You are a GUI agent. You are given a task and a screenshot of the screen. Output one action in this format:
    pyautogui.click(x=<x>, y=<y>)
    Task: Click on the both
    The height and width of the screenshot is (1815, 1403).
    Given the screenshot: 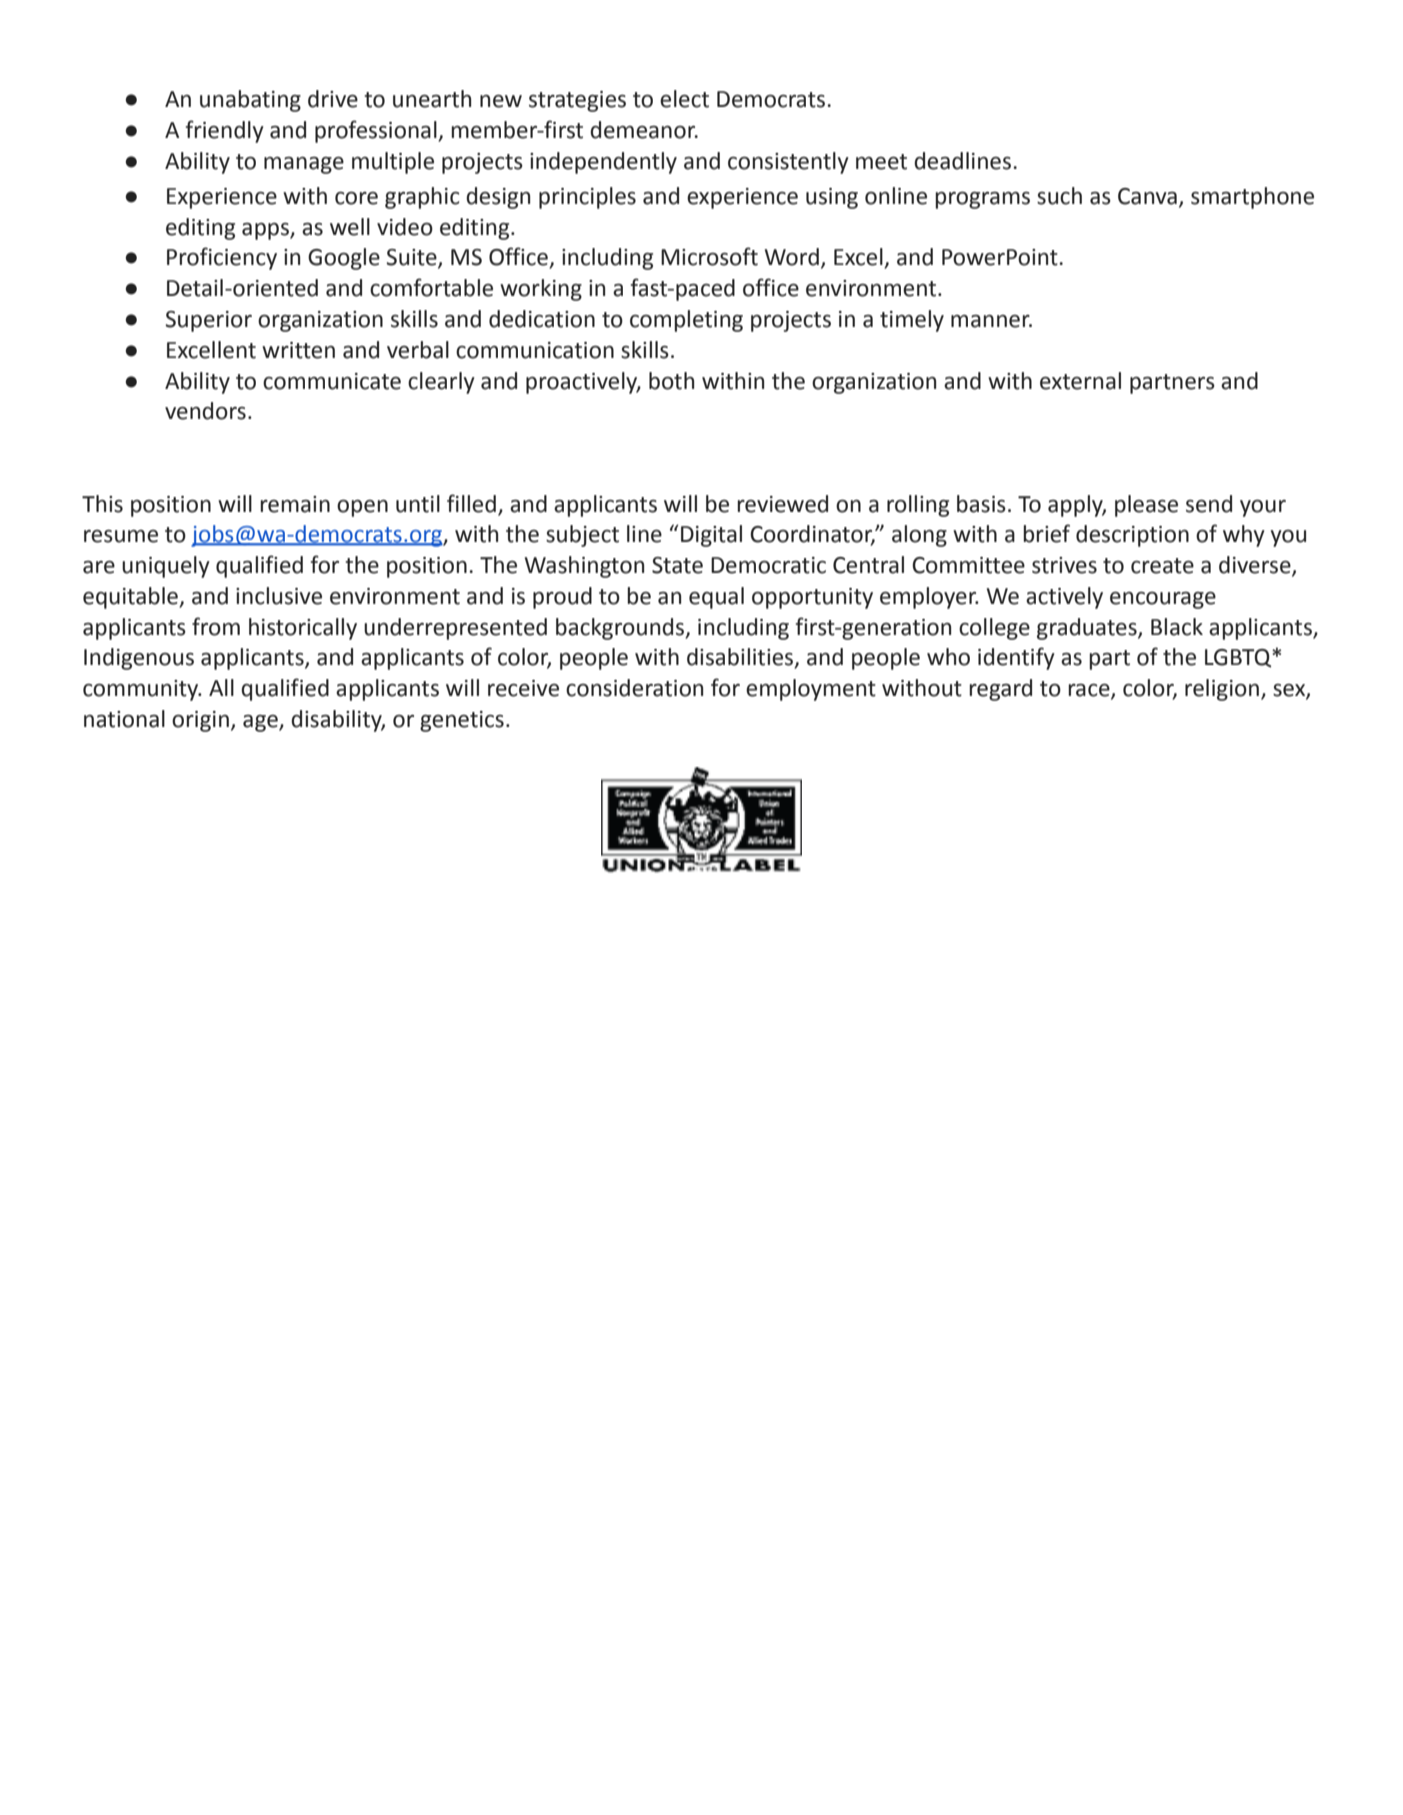 What is the action you would take?
    pyautogui.click(x=671, y=381)
